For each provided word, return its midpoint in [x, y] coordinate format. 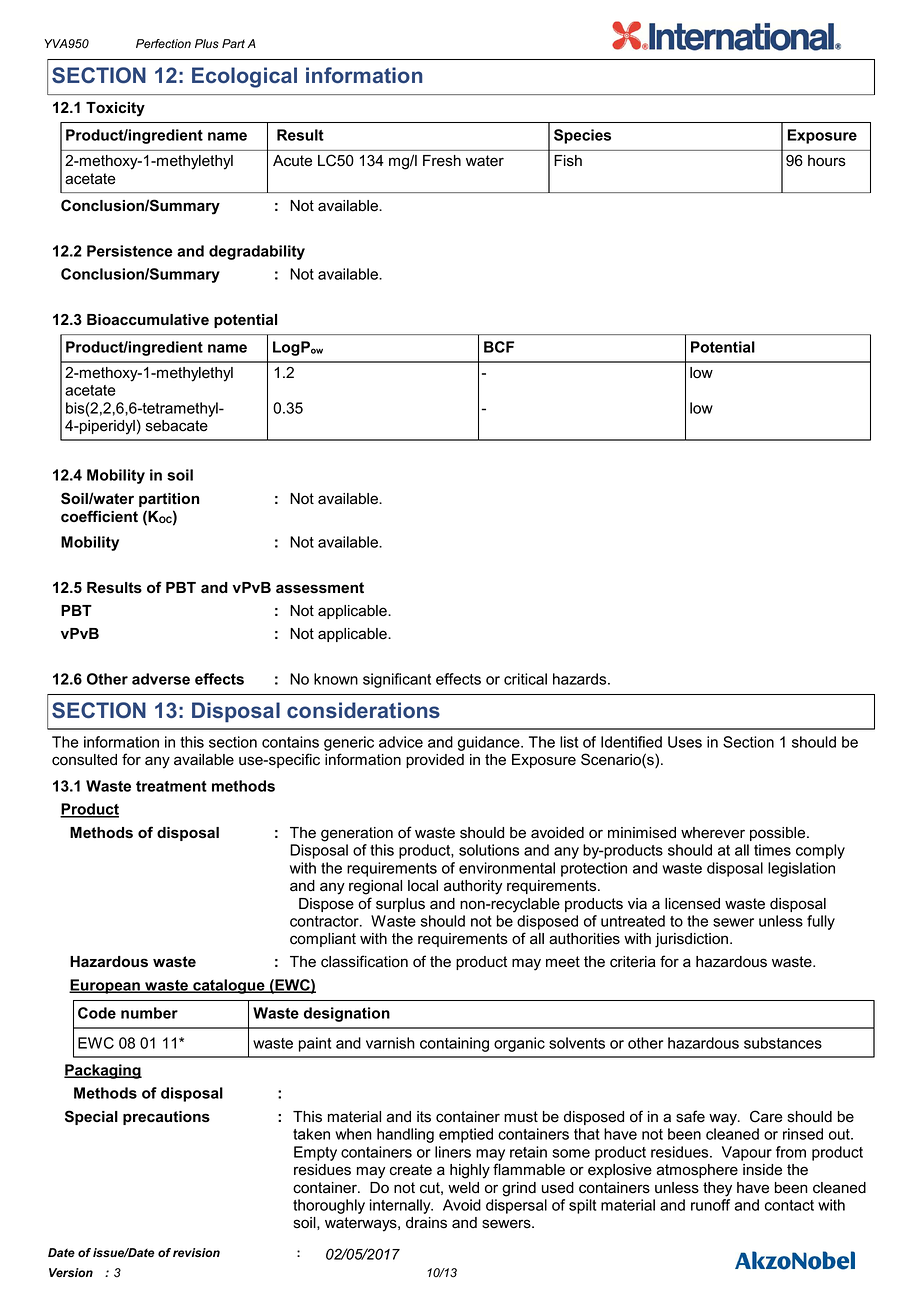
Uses [685, 742]
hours [827, 161]
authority [473, 887]
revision [196, 1252]
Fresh [442, 161]
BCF [499, 347]
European [105, 986]
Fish [568, 161]
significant [397, 680]
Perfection [163, 44]
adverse [161, 679]
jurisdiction [691, 940]
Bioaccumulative [148, 320]
